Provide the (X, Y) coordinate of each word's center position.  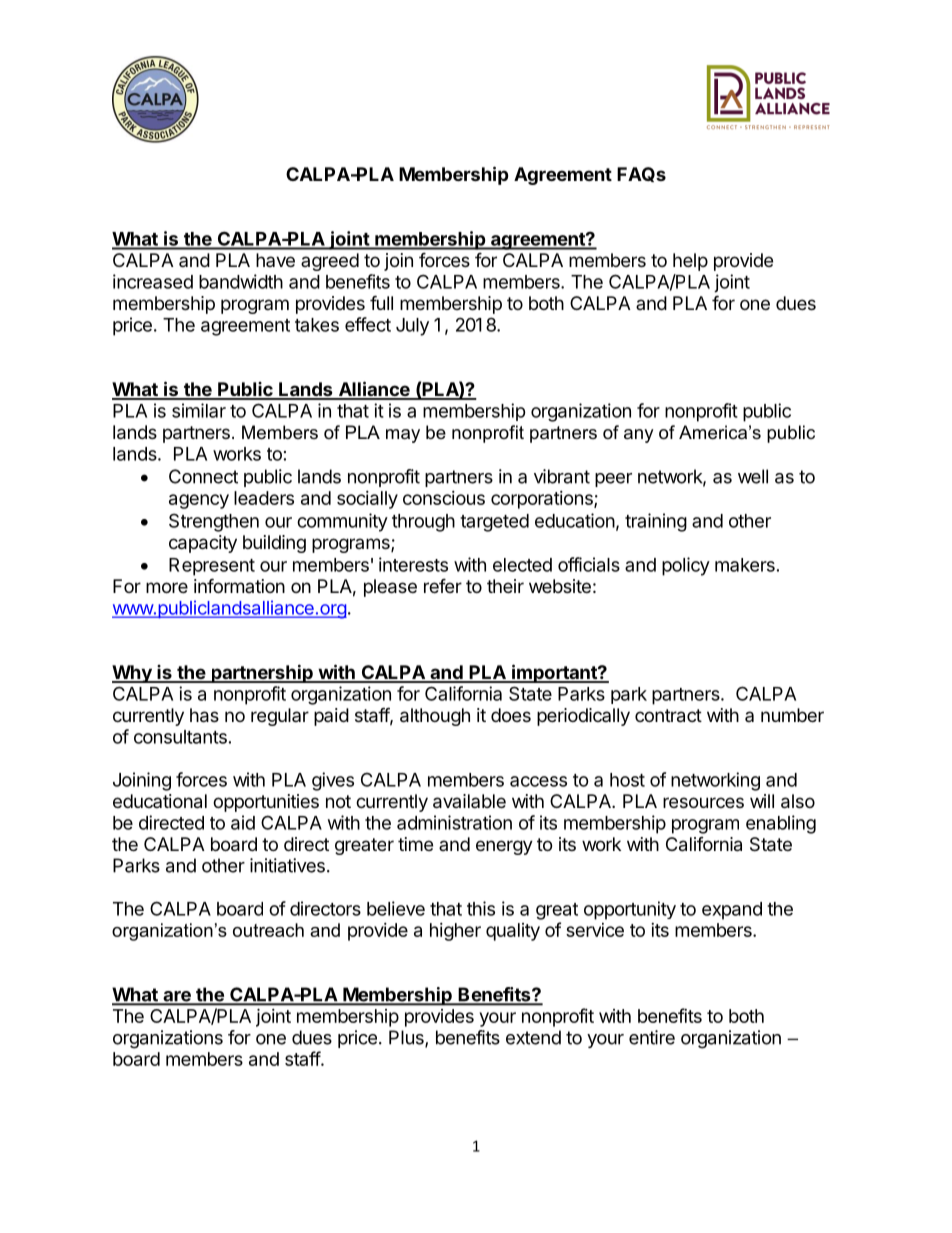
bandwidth (241, 281)
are (177, 997)
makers (745, 565)
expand (732, 911)
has (204, 715)
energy (504, 847)
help (690, 262)
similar (199, 410)
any (639, 436)
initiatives (287, 865)
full (381, 302)
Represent (212, 567)
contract (668, 716)
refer (443, 585)
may (403, 436)
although (435, 717)
